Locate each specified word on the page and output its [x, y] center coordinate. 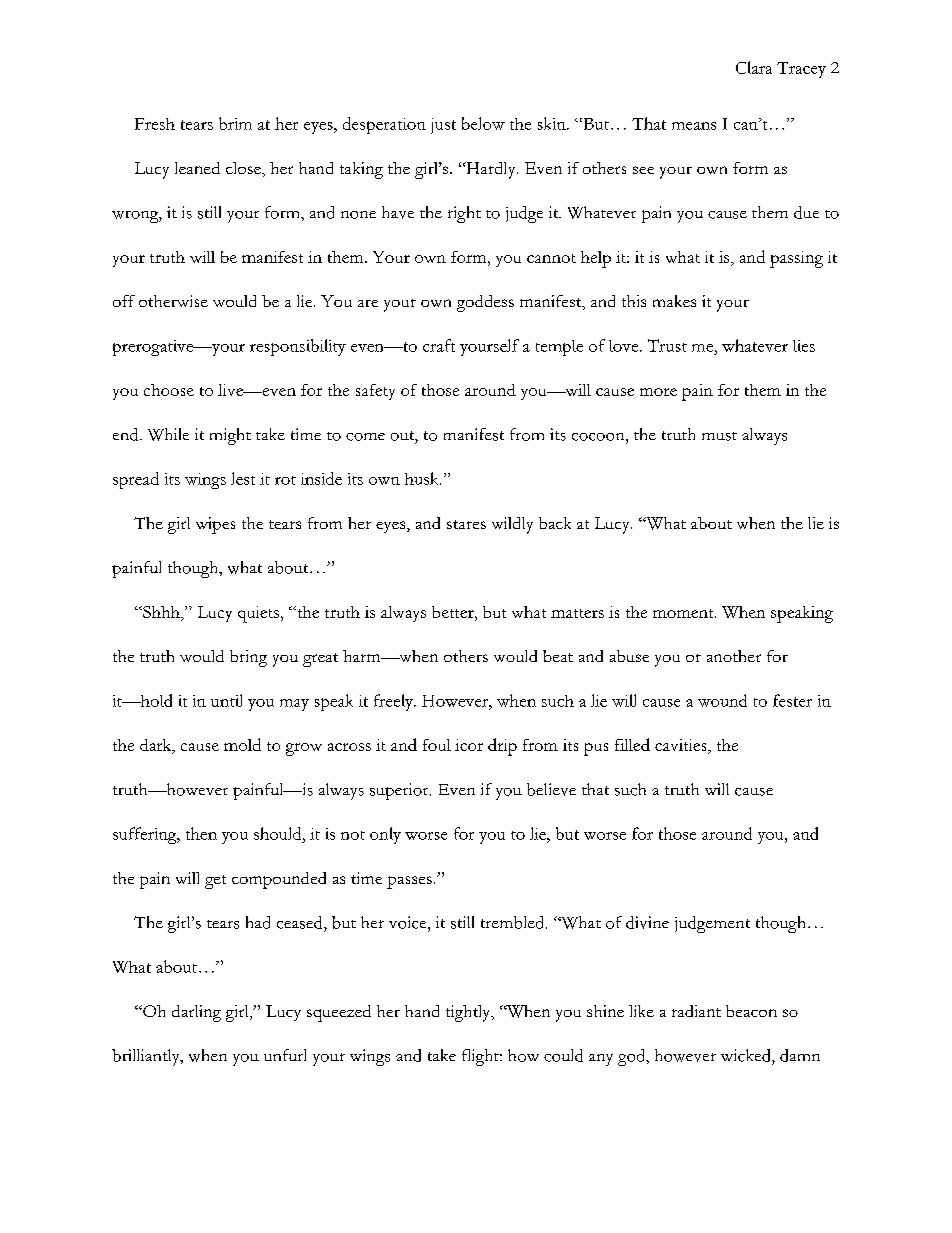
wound [722, 700]
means [694, 126]
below [483, 123]
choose [169, 390]
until [226, 700]
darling [196, 1013]
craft [439, 345]
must [719, 436]
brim [235, 123]
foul [437, 745]
